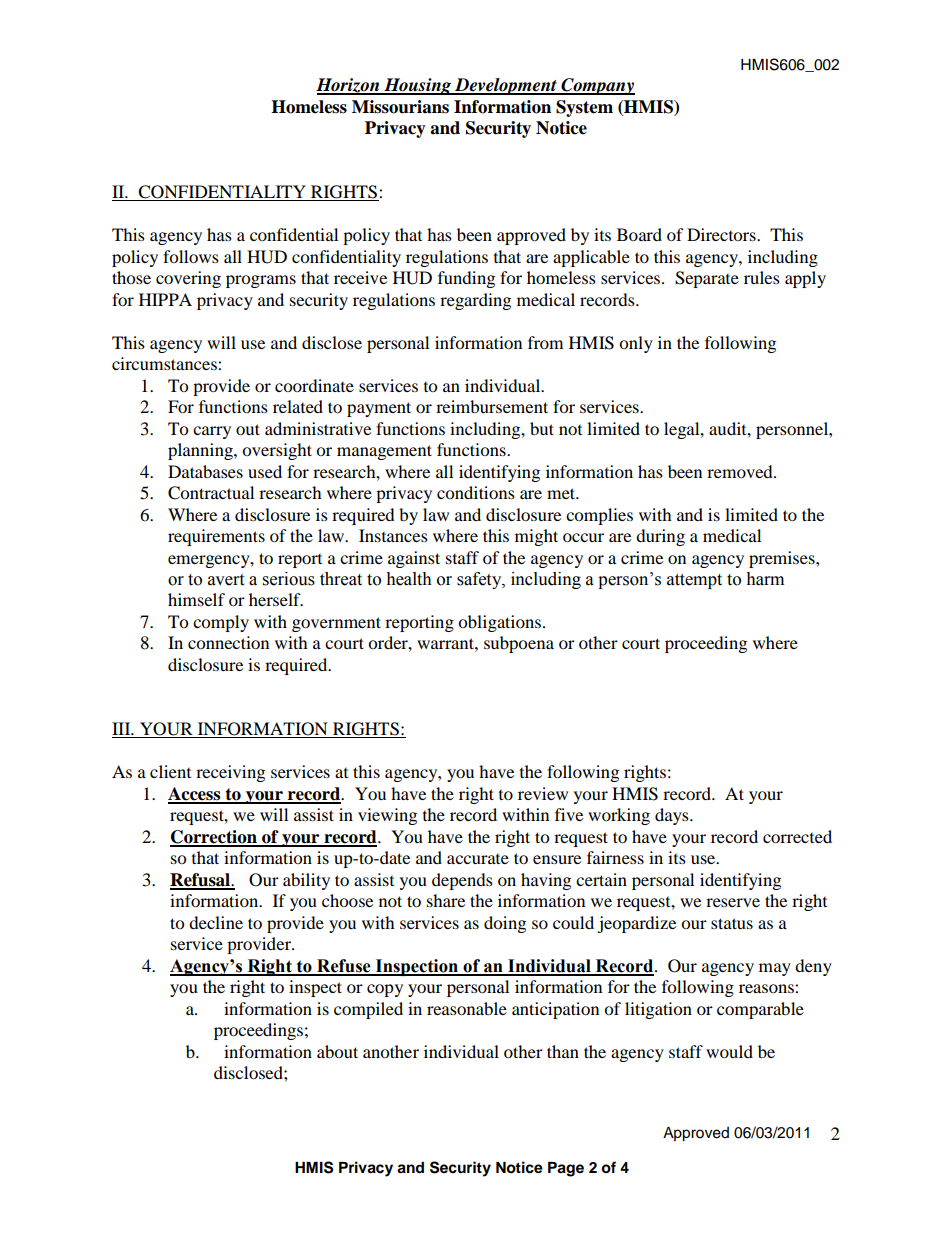  Describe the element at coordinates (476, 492) in the screenshot. I see `conditions` at that location.
